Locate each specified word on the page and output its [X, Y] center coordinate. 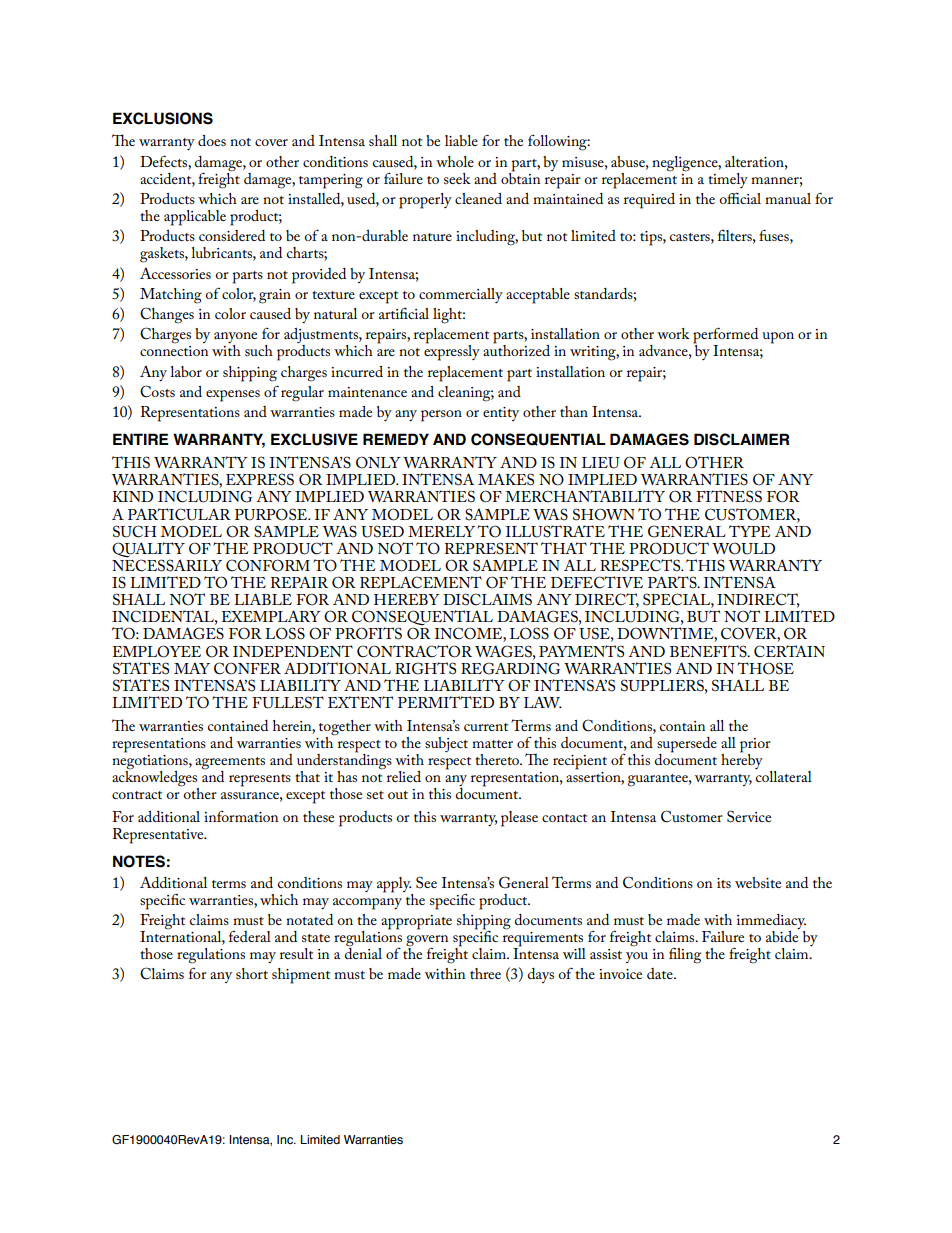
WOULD [743, 548]
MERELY [441, 531]
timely [728, 180]
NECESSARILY [167, 564]
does [212, 140]
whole [455, 161]
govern [427, 942]
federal [250, 936]
